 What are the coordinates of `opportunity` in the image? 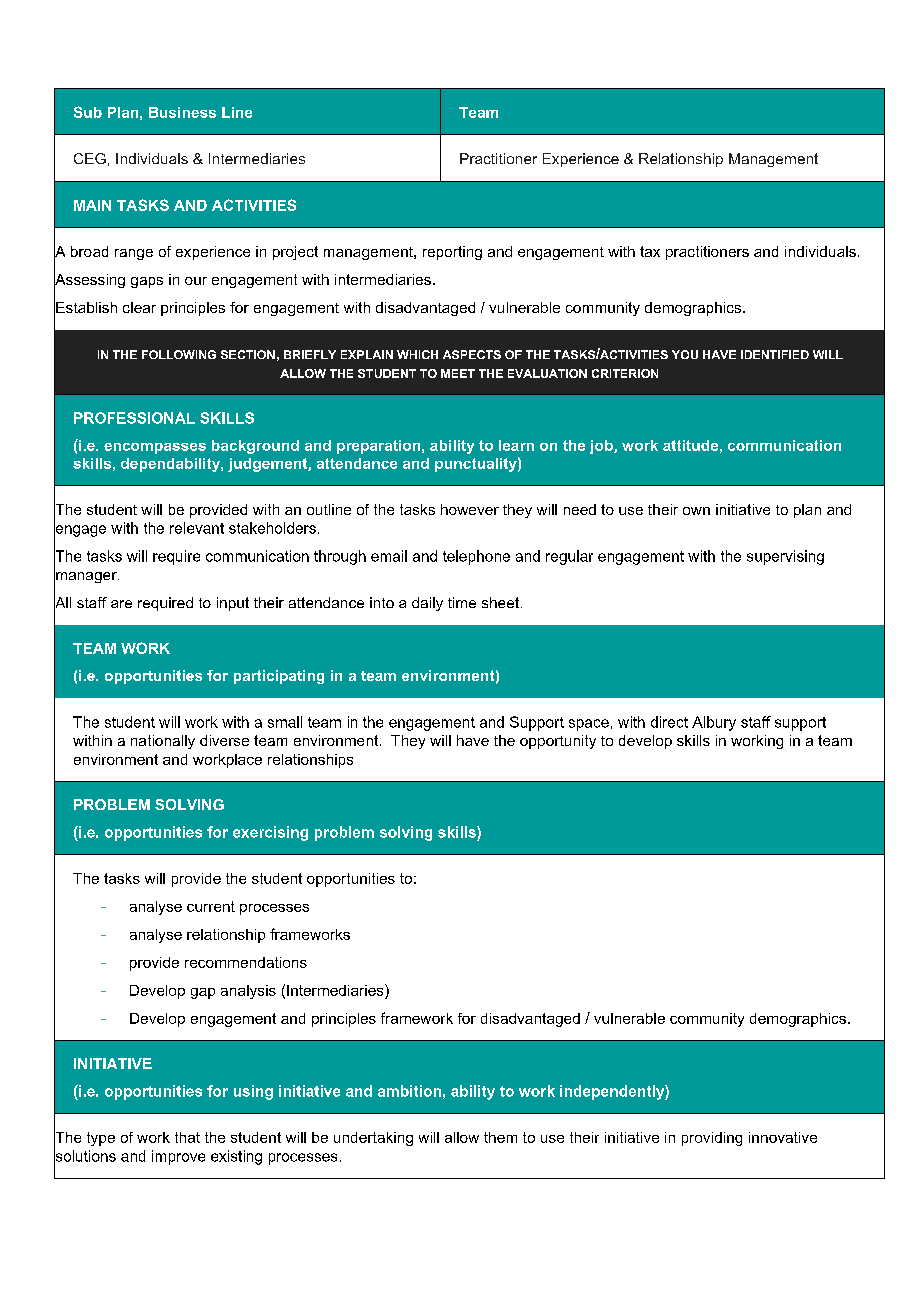 It's located at (558, 742).
